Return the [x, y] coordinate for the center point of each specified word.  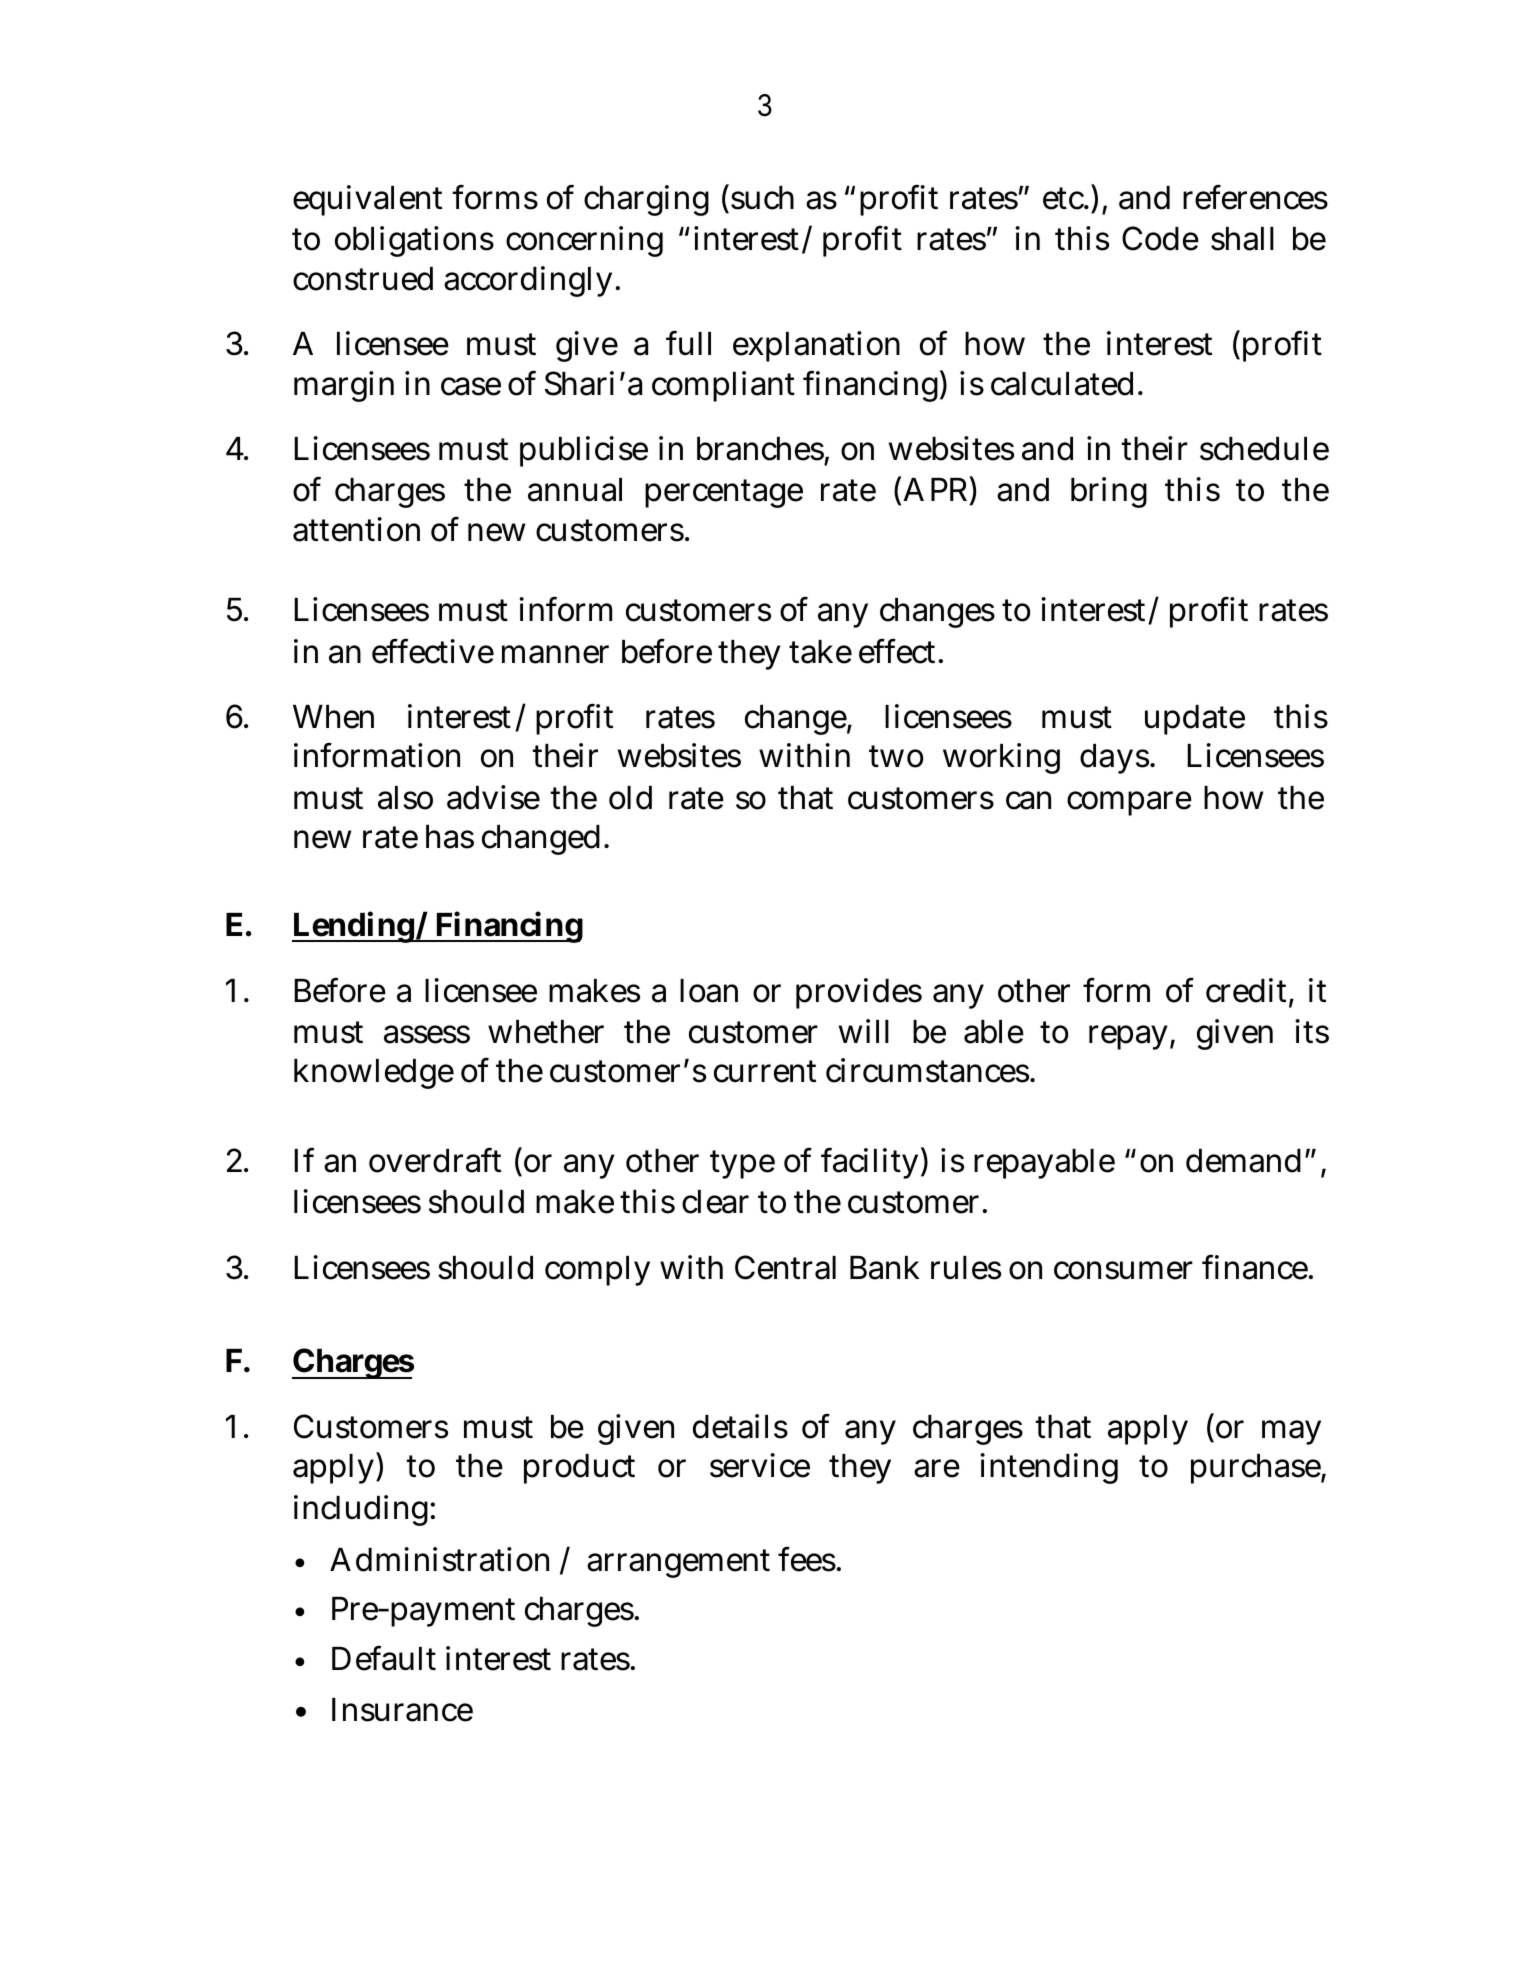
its [1312, 1031]
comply [597, 1271]
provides [859, 993]
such [761, 198]
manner [555, 654]
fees [808, 1559]
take [820, 652]
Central [785, 1267]
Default [384, 1658]
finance [1256, 1267]
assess [427, 1034]
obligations [414, 241]
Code [1160, 238]
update [1195, 720]
